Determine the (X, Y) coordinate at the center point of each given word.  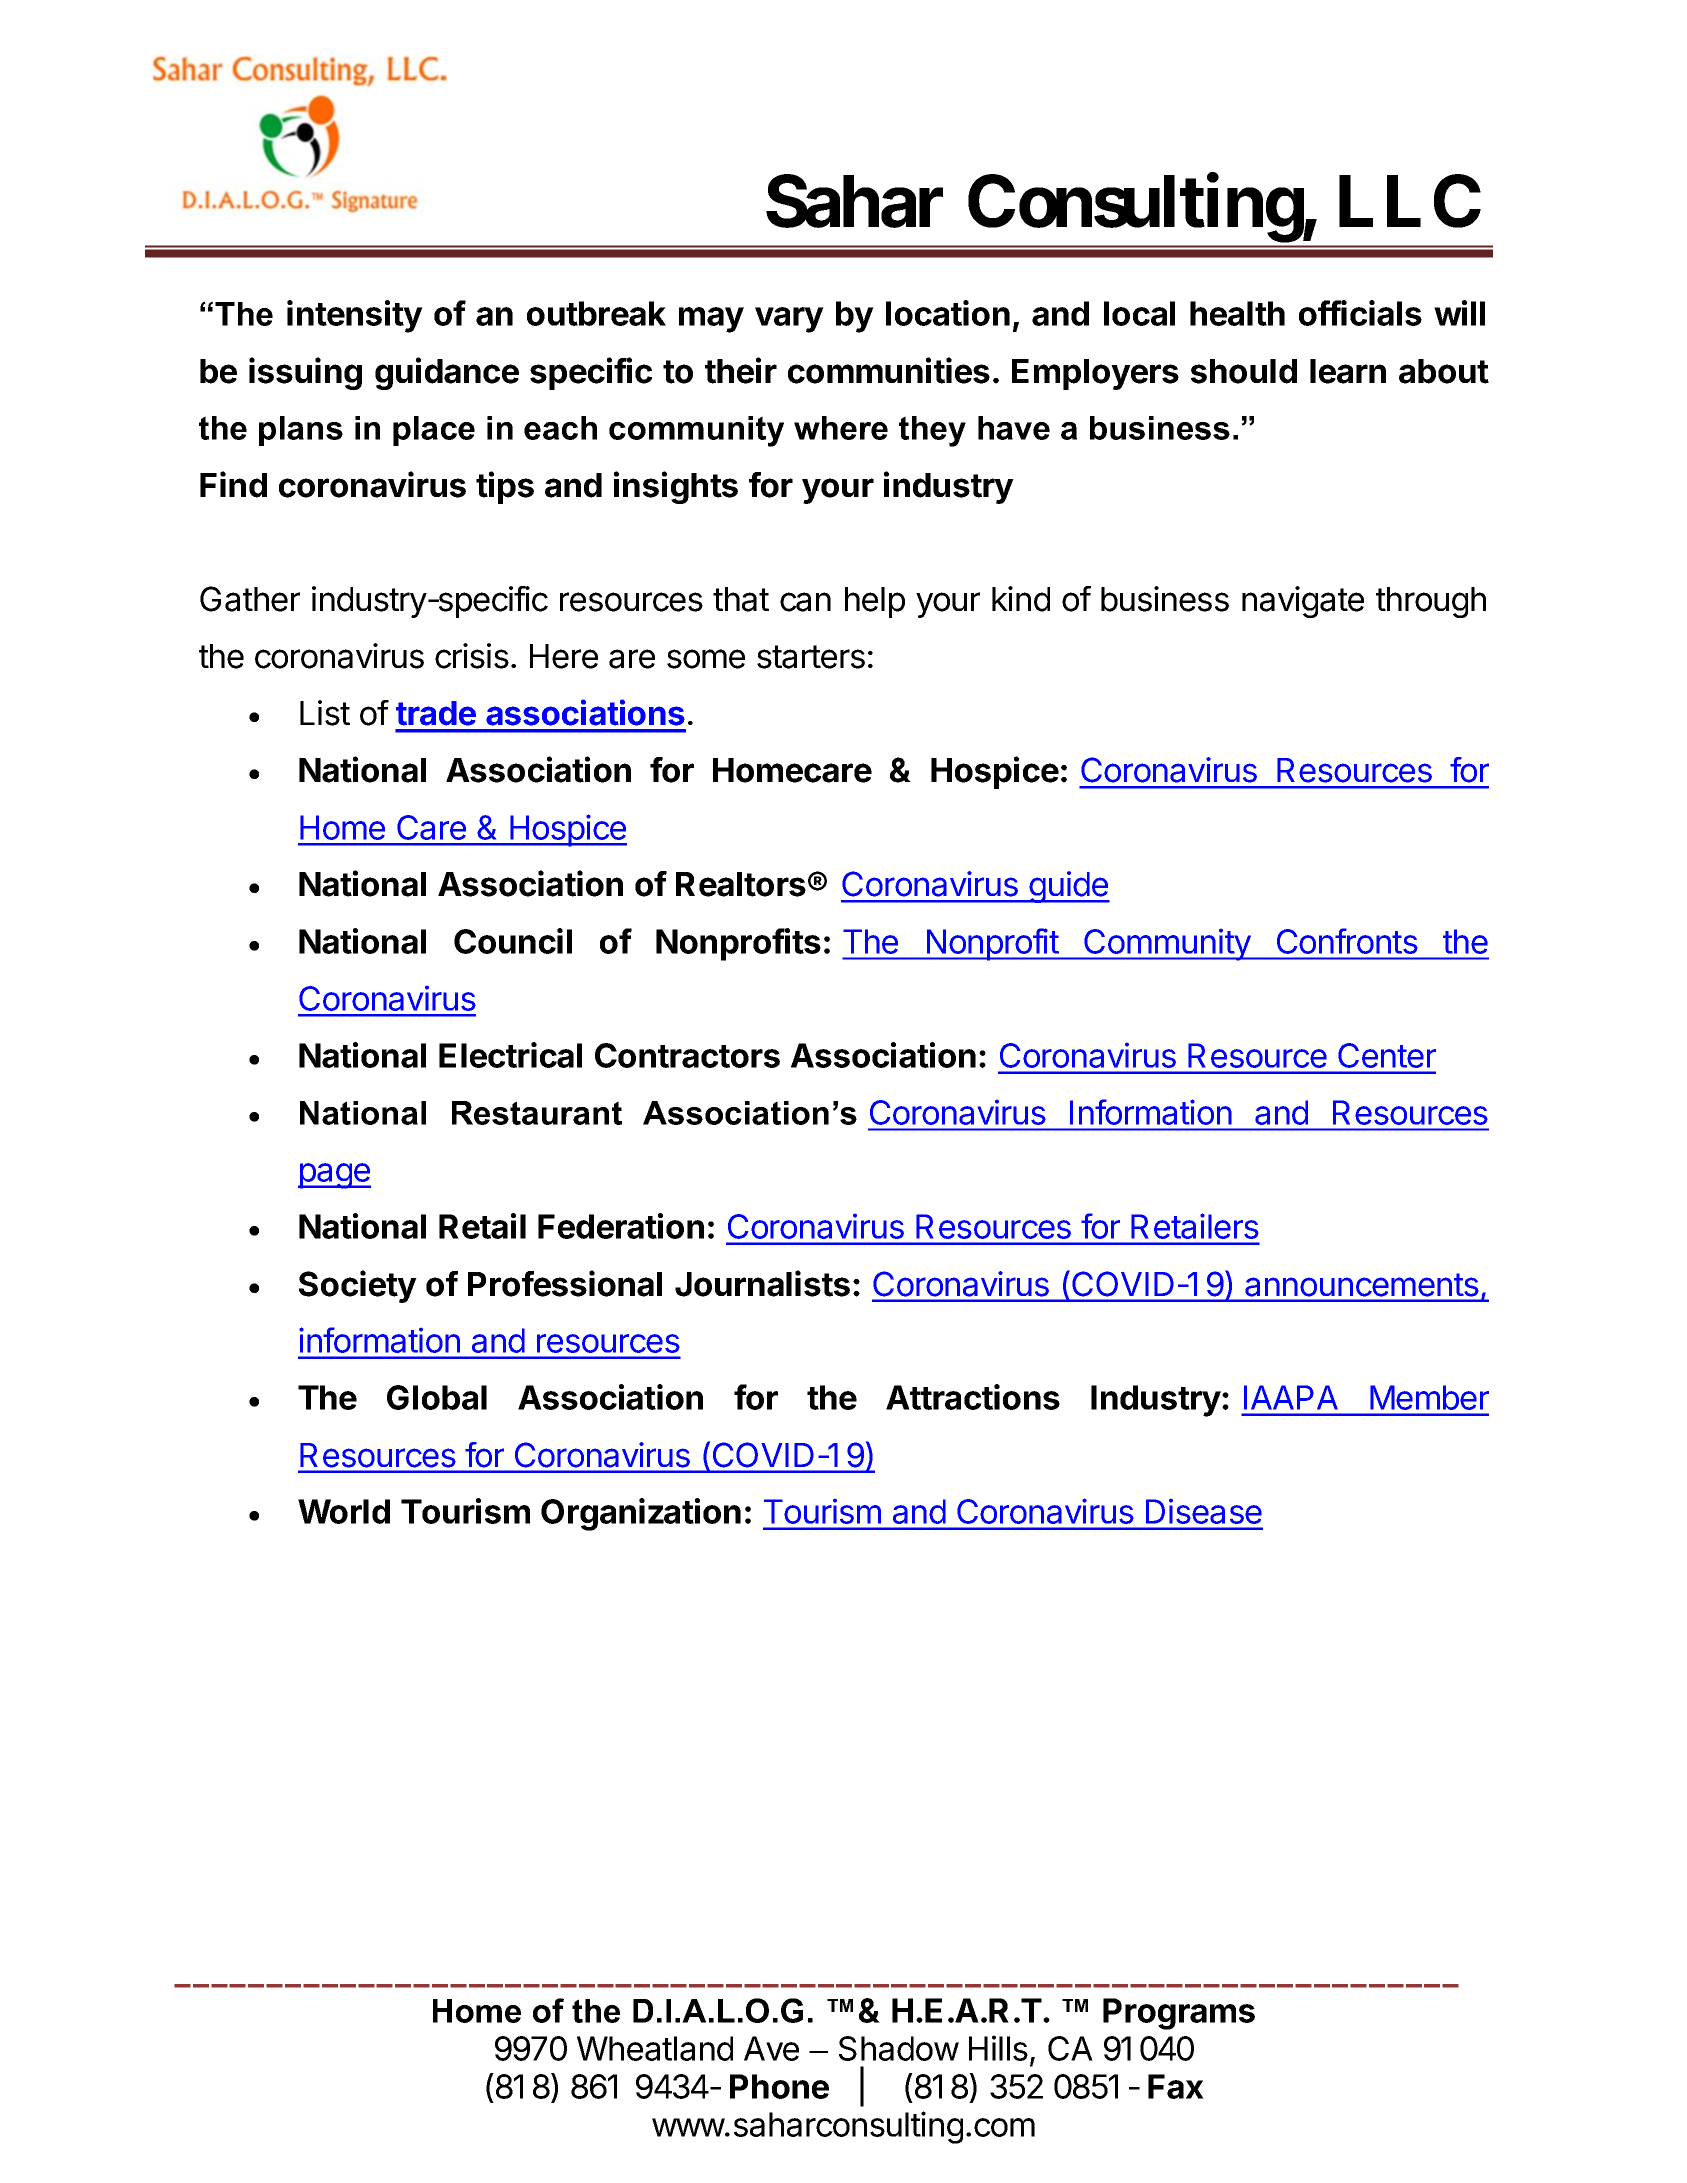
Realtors (741, 884)
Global (437, 1397)
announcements (1362, 1285)
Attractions (973, 1397)
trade (436, 713)
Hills (998, 2048)
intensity (355, 316)
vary (789, 320)
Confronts (1347, 941)
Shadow (899, 2048)
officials (1360, 313)
